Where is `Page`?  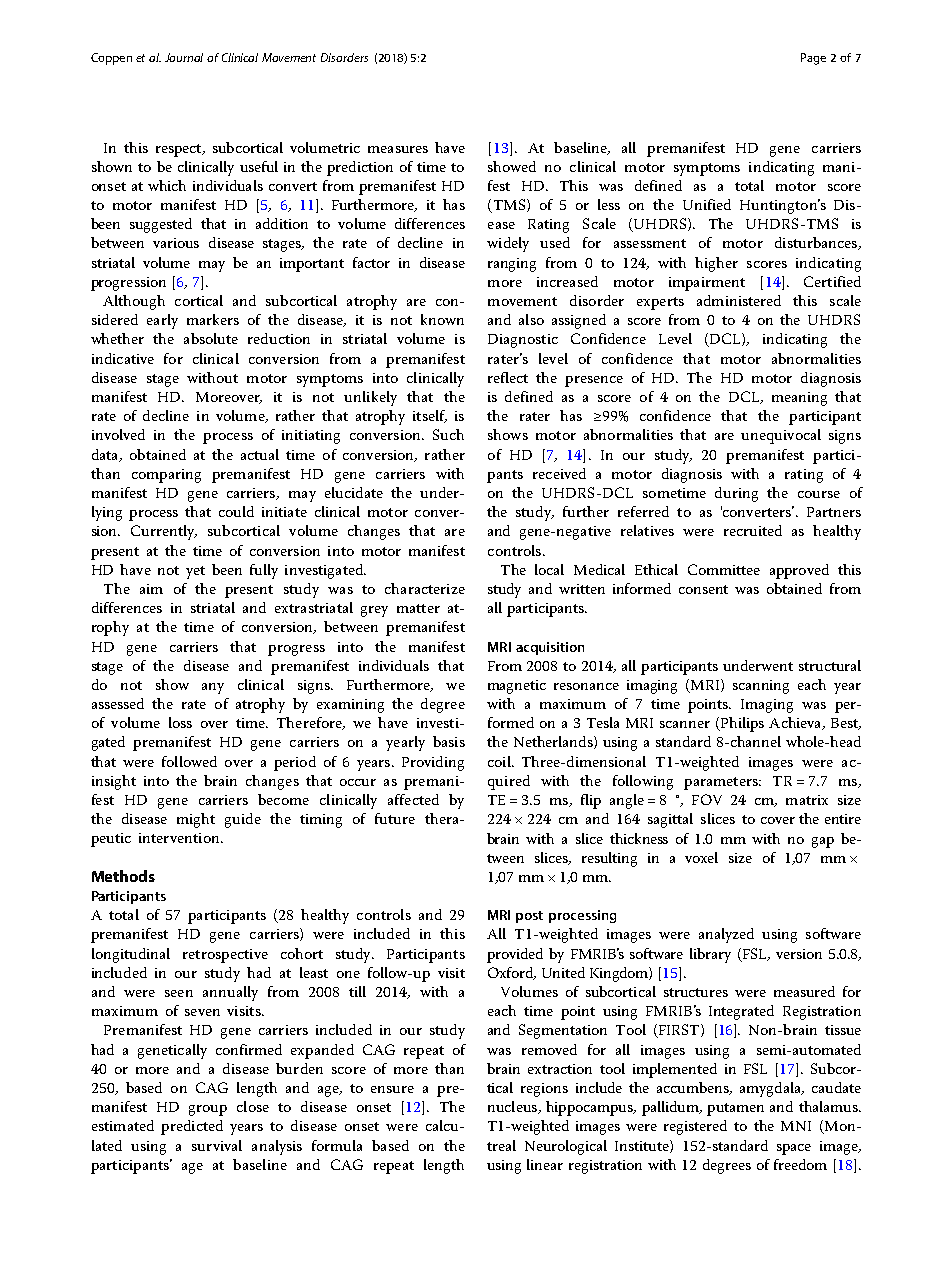 Page is located at coordinates (813, 59).
